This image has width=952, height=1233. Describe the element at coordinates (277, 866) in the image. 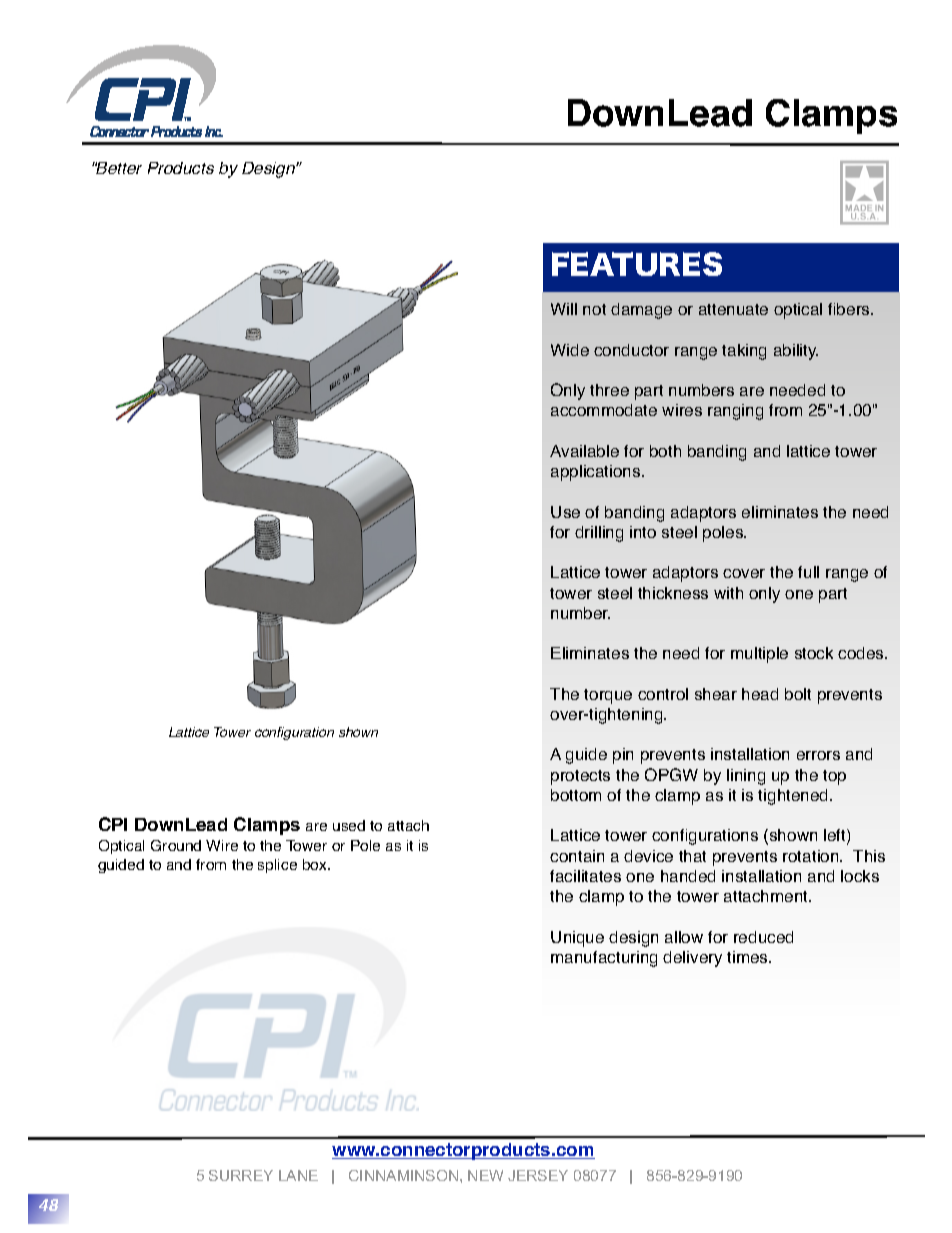

I see `splice` at that location.
